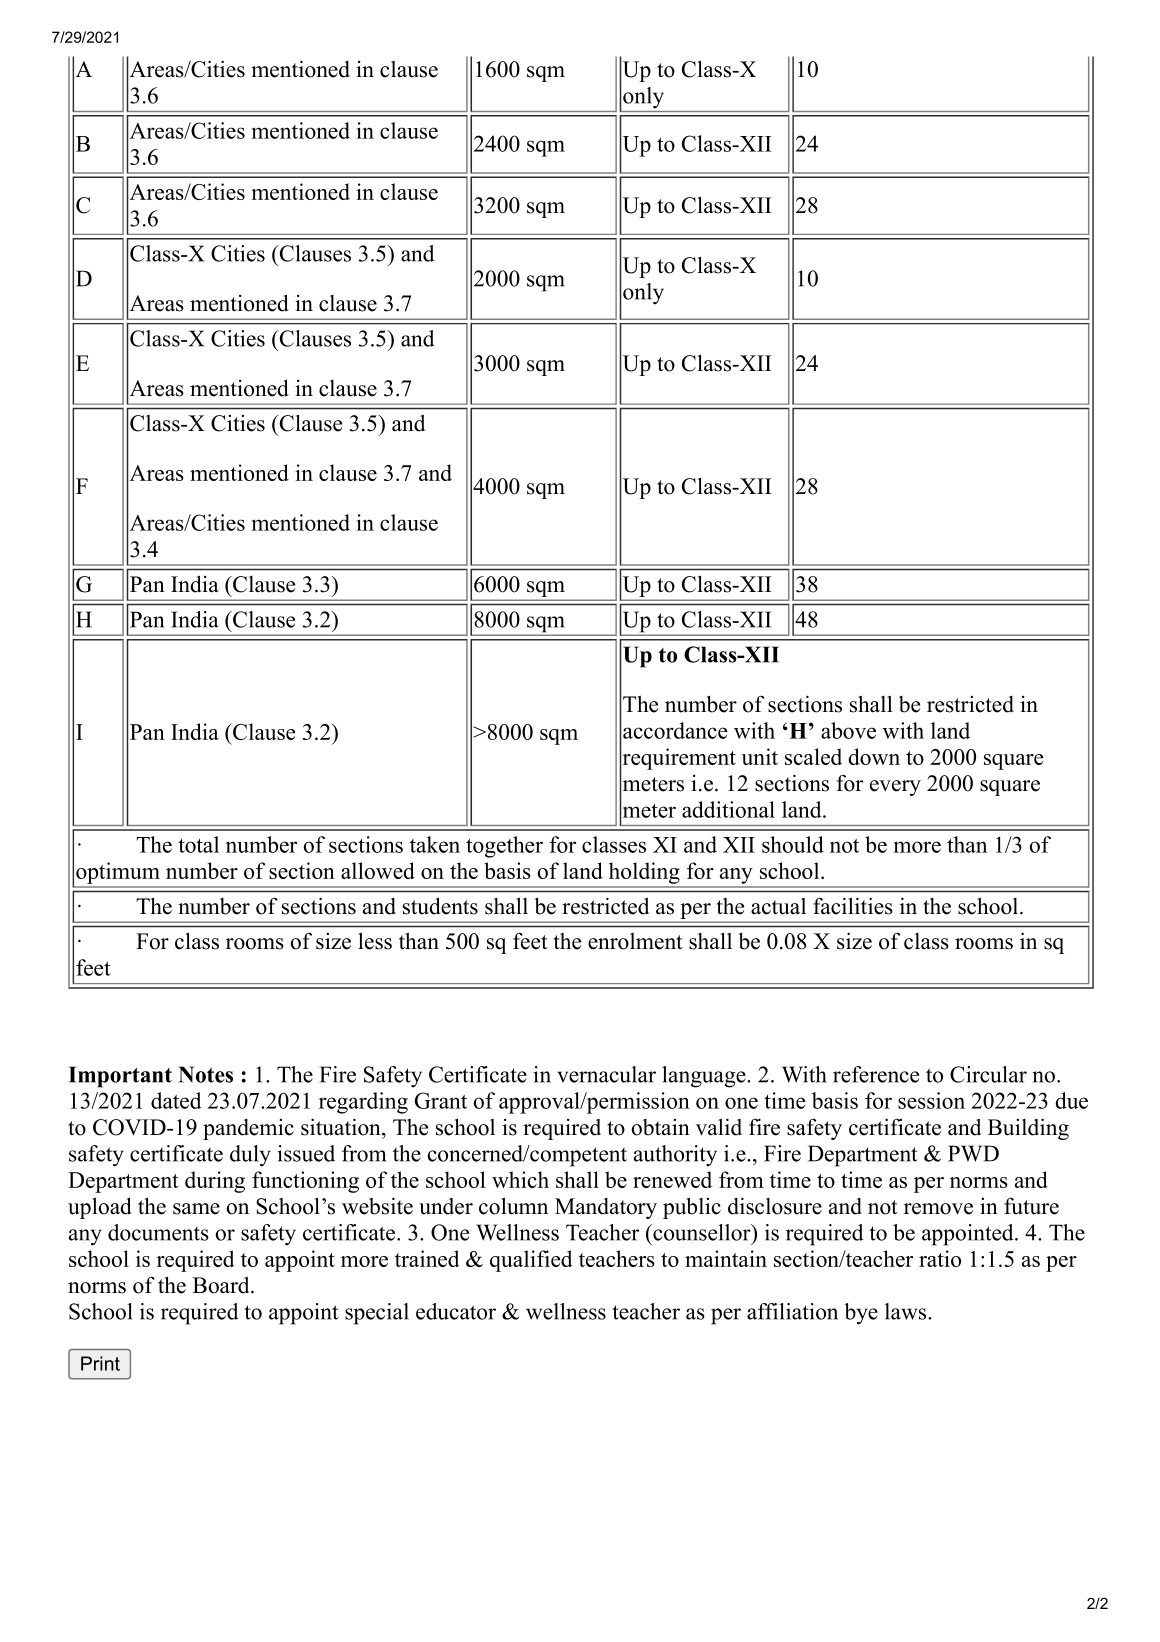 The height and width of the screenshot is (1642, 1160). Describe the element at coordinates (198, 844) in the screenshot. I see `total` at that location.
